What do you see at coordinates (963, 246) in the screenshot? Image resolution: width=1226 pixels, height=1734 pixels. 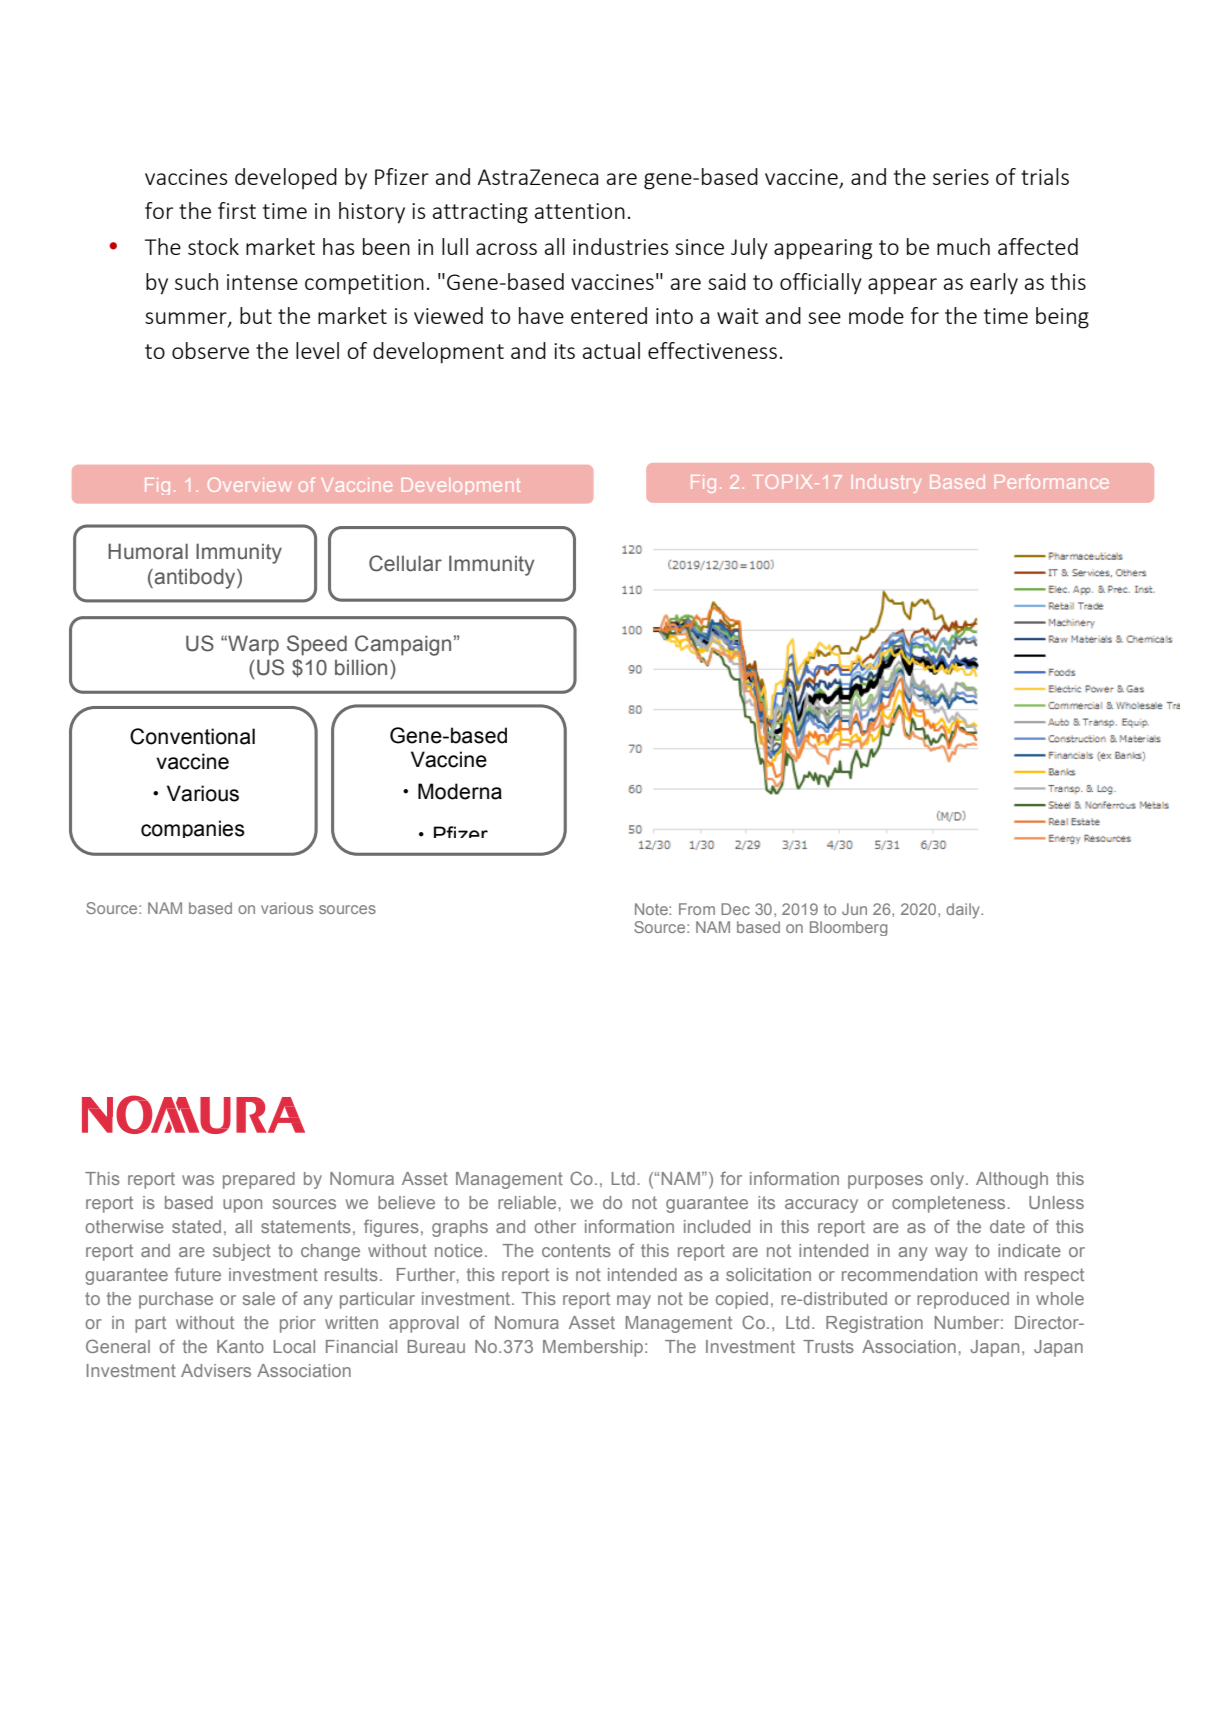 I see `much` at bounding box center [963, 246].
